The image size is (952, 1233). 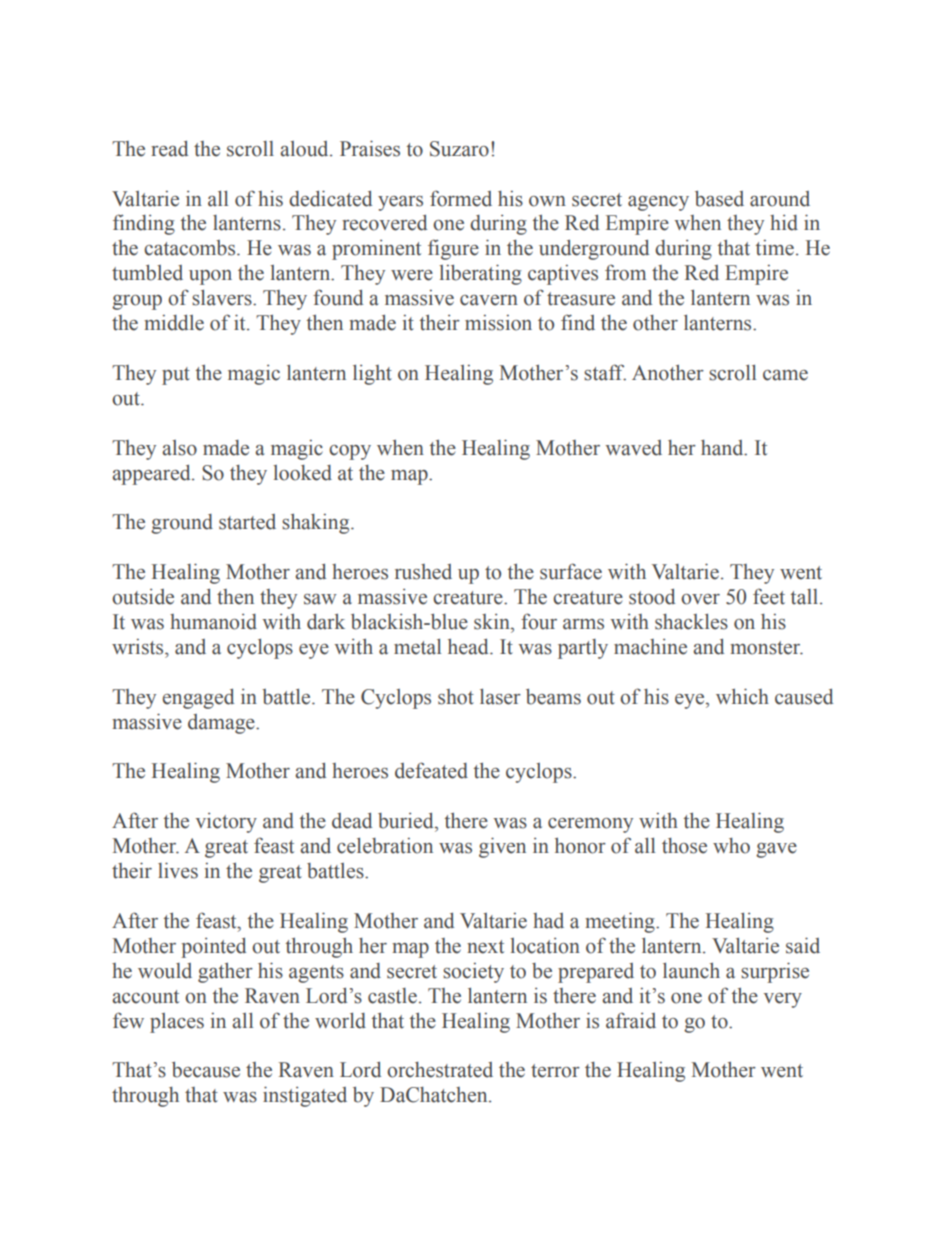 What do you see at coordinates (206, 1070) in the image?
I see `because` at bounding box center [206, 1070].
